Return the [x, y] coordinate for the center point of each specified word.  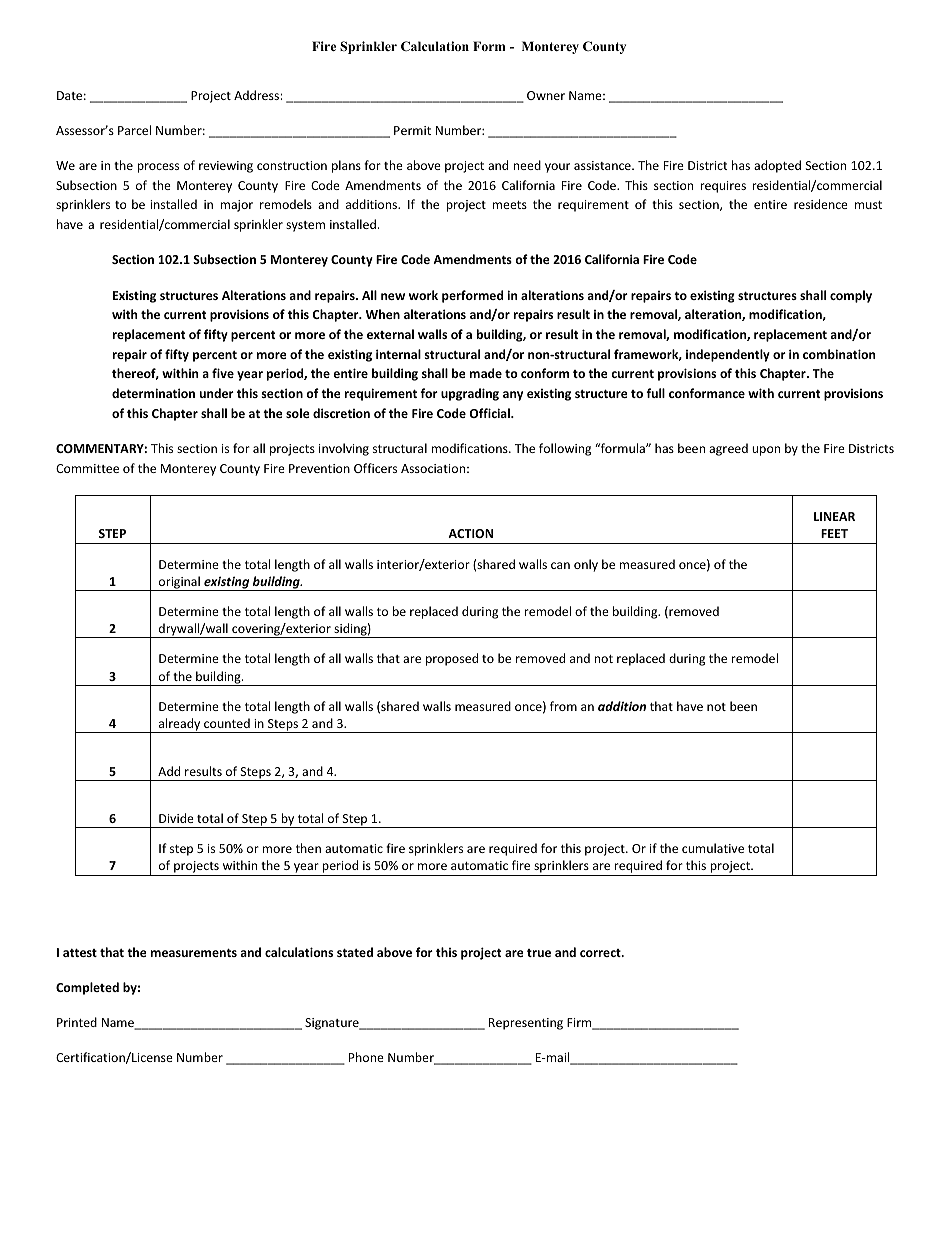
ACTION [470, 533]
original [179, 583]
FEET [834, 533]
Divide [176, 818]
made [486, 373]
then [308, 848]
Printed [77, 1022]
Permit [412, 130]
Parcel [134, 130]
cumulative [713, 848]
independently [728, 355]
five [223, 373]
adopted [777, 166]
